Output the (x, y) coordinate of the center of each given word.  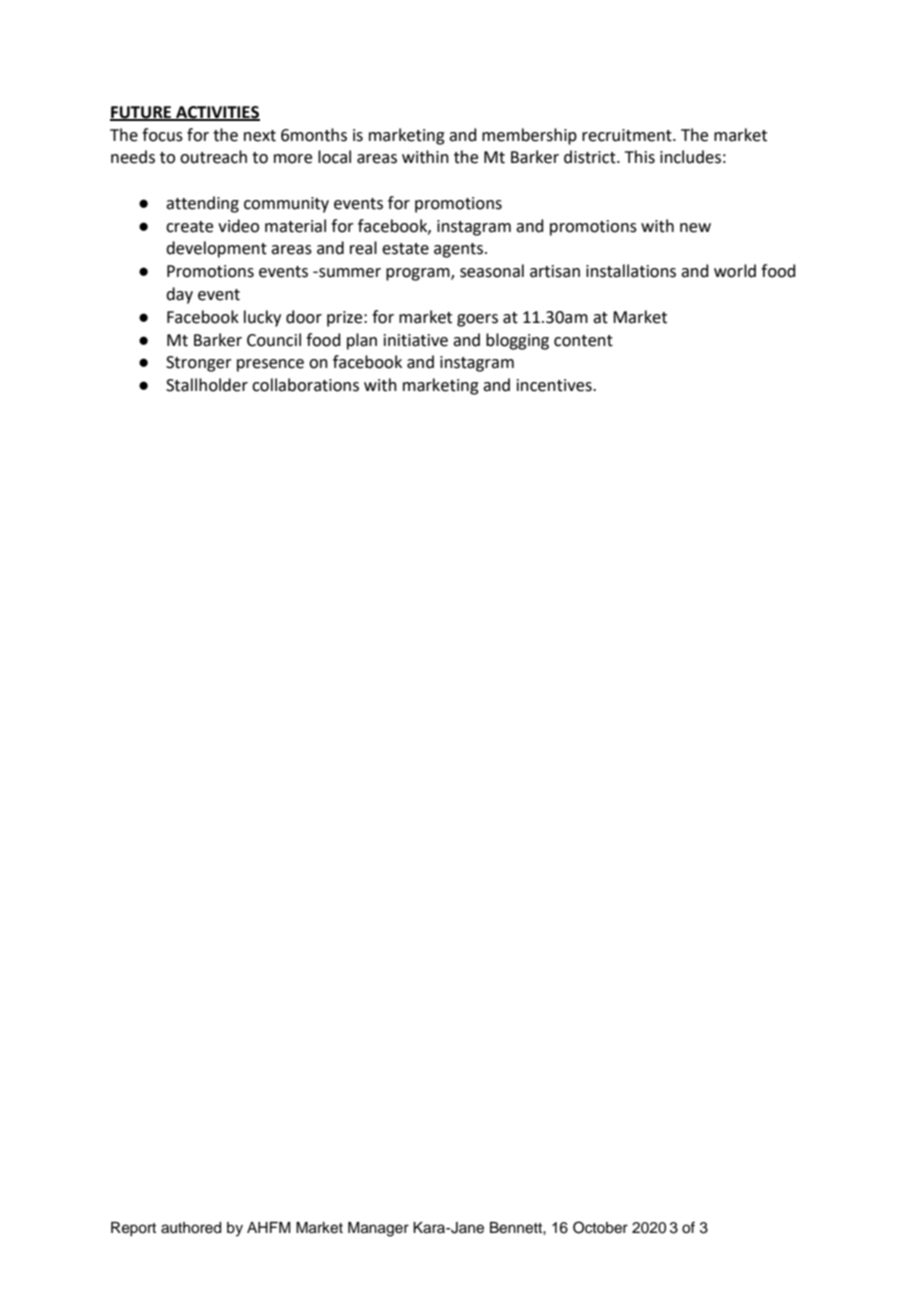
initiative (416, 340)
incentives (555, 385)
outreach (213, 157)
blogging (517, 341)
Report (133, 1229)
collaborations (305, 385)
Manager (378, 1229)
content (583, 341)
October (600, 1227)
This (640, 157)
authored (191, 1228)
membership (529, 136)
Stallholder (207, 385)
